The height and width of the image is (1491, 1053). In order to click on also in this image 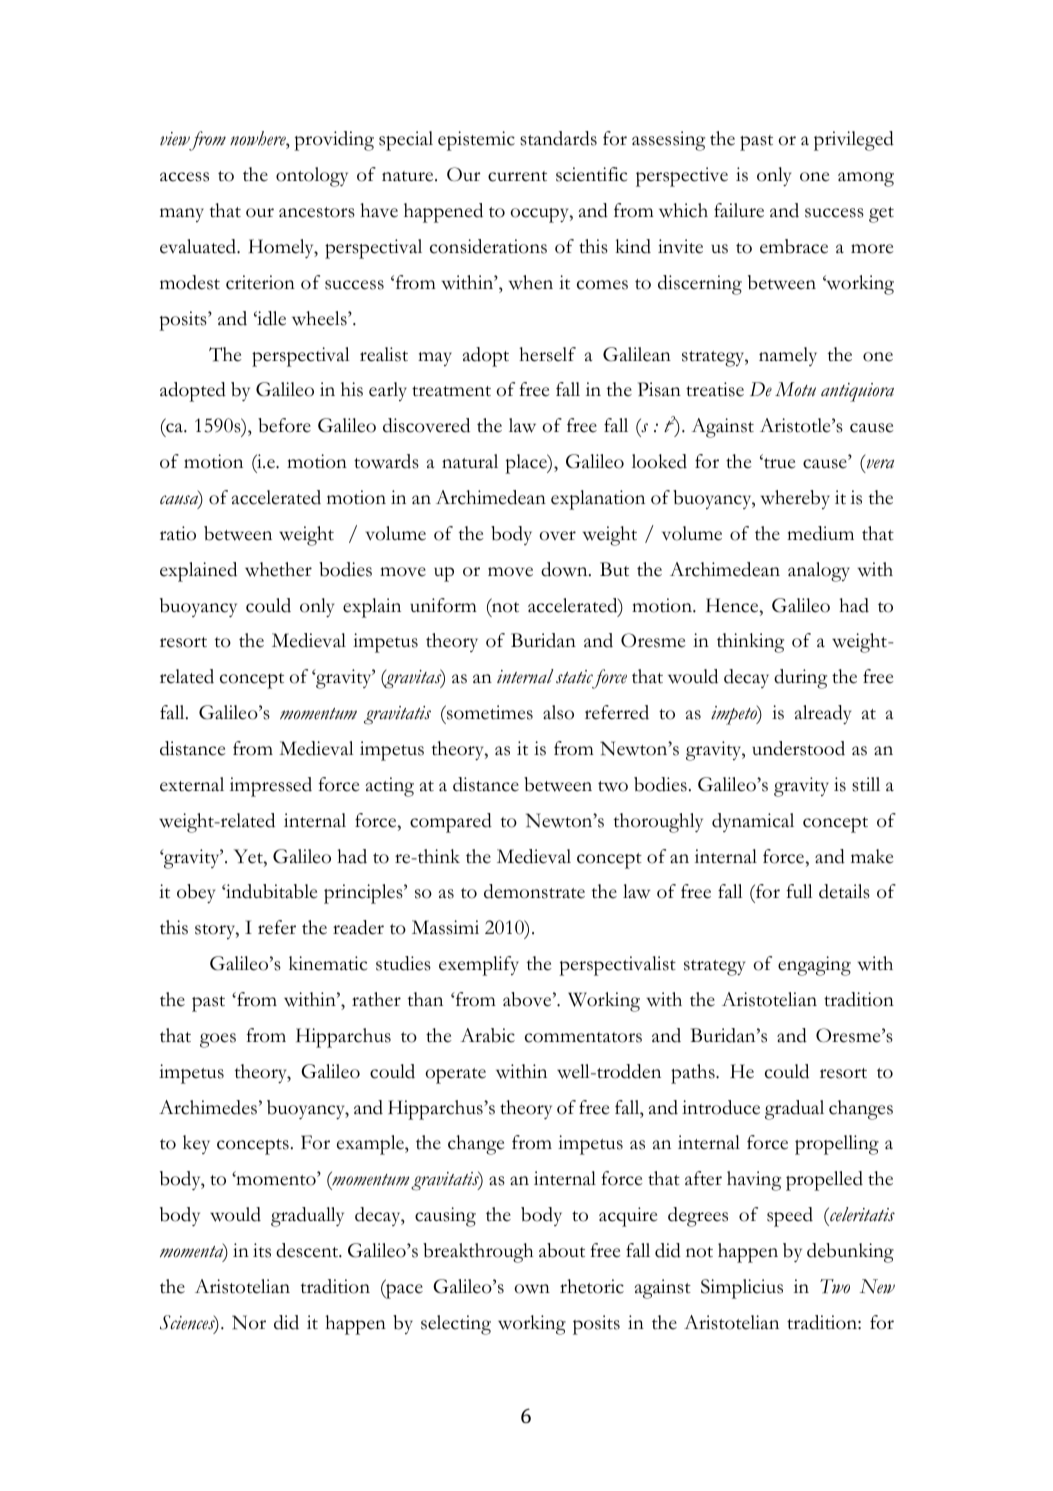, I will do `click(558, 712)`.
